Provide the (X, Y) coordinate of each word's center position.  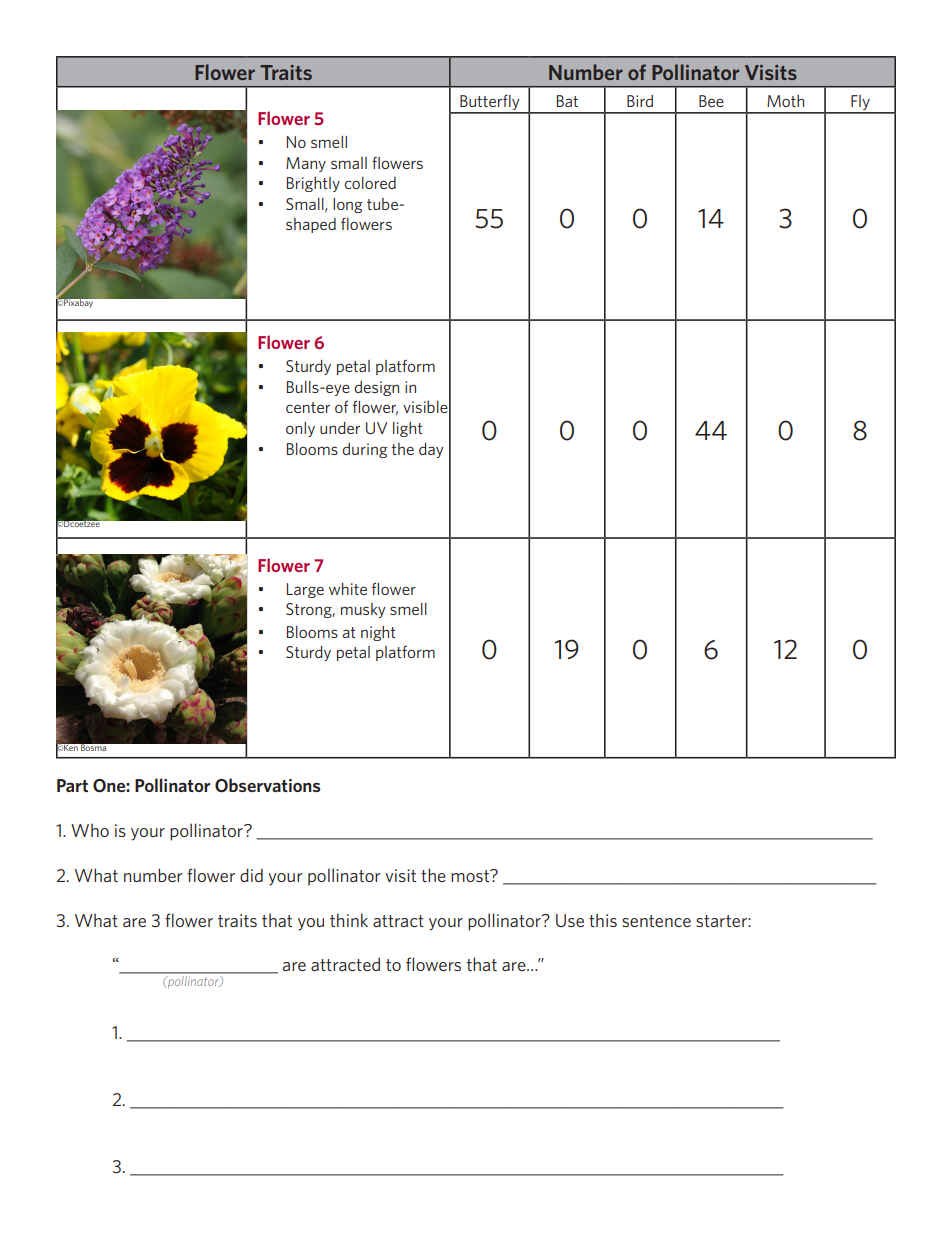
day (431, 450)
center (308, 407)
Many (306, 164)
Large (305, 590)
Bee (711, 101)
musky (363, 610)
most (471, 875)
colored (370, 183)
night (378, 633)
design (376, 388)
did (251, 875)
